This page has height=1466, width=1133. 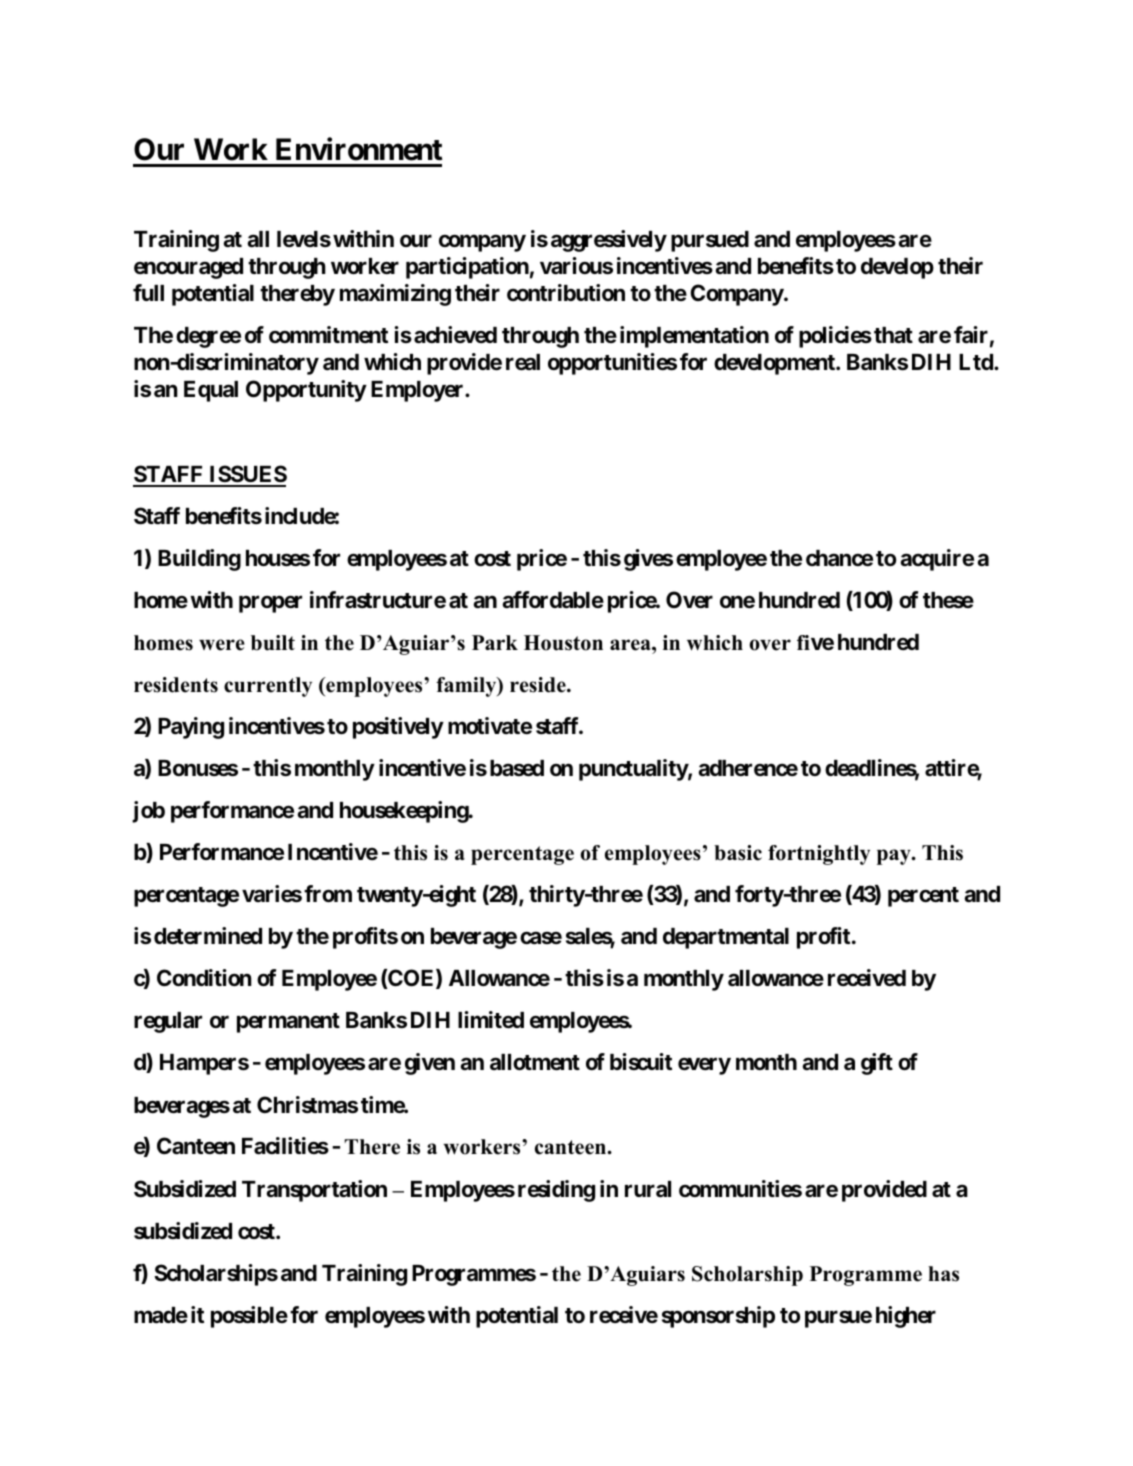 What do you see at coordinates (270, 604) in the page?
I see `proper` at bounding box center [270, 604].
